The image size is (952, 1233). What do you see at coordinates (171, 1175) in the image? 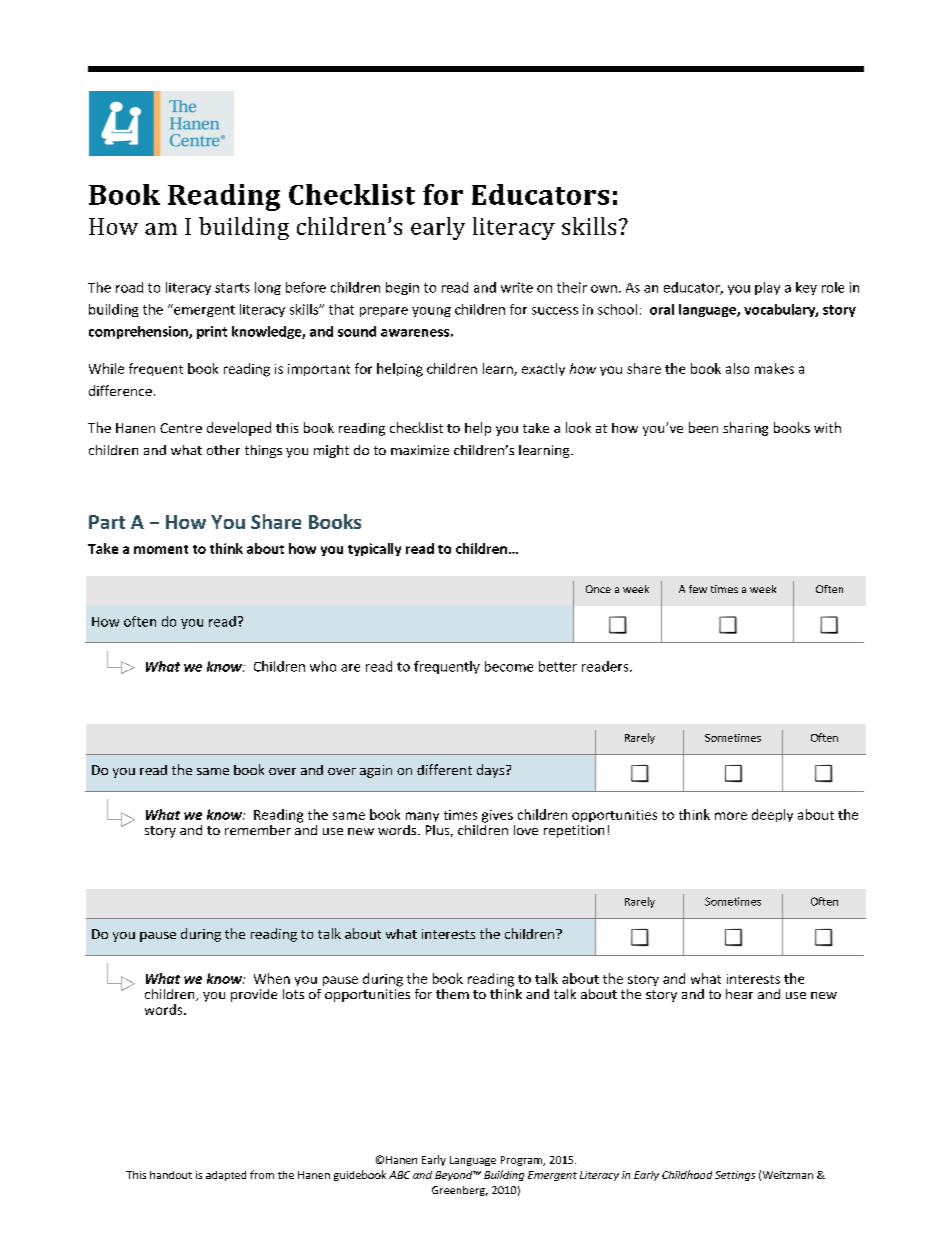
I see `handout` at bounding box center [171, 1175].
